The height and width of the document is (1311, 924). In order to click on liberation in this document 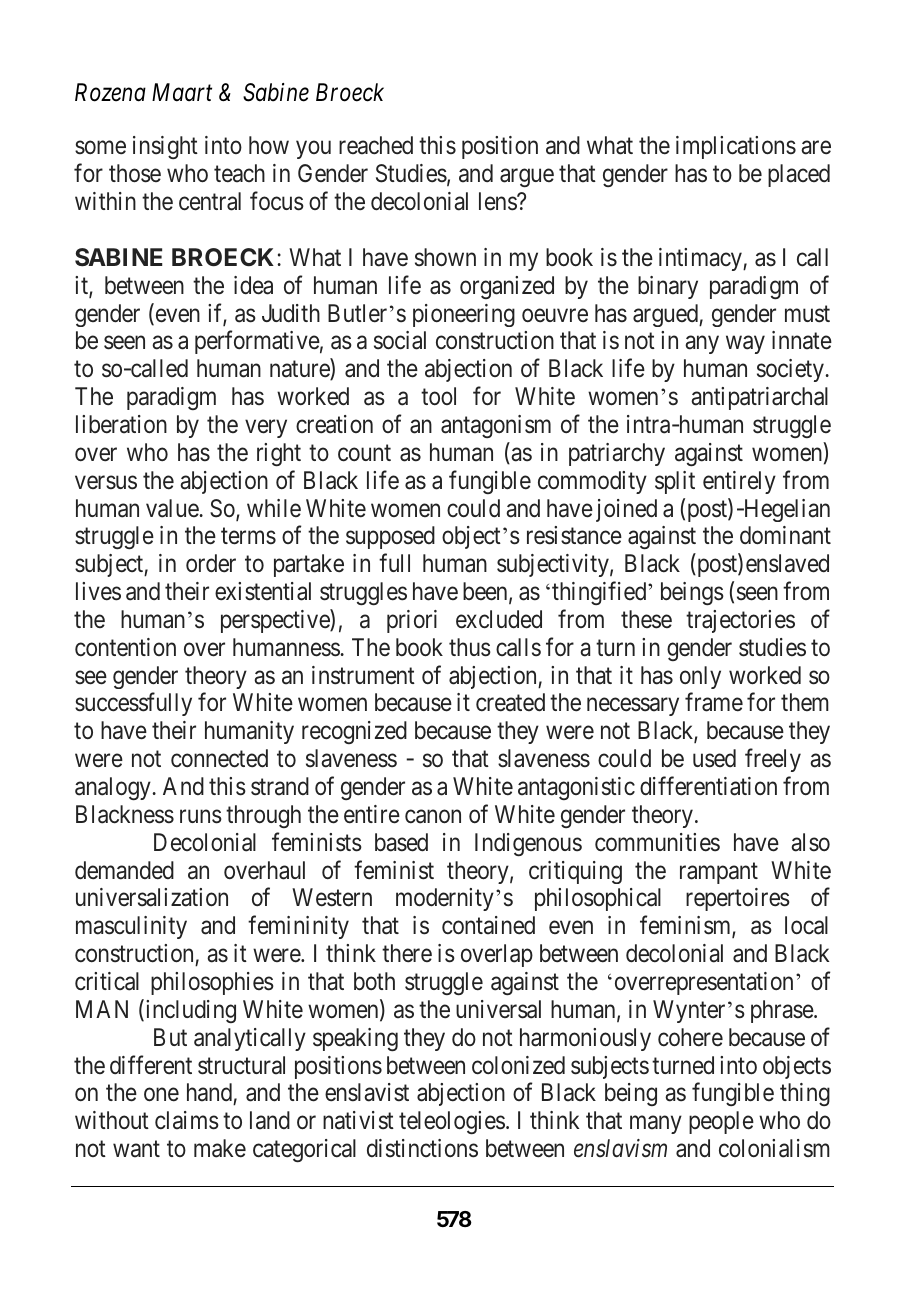, I will do `click(121, 424)`.
